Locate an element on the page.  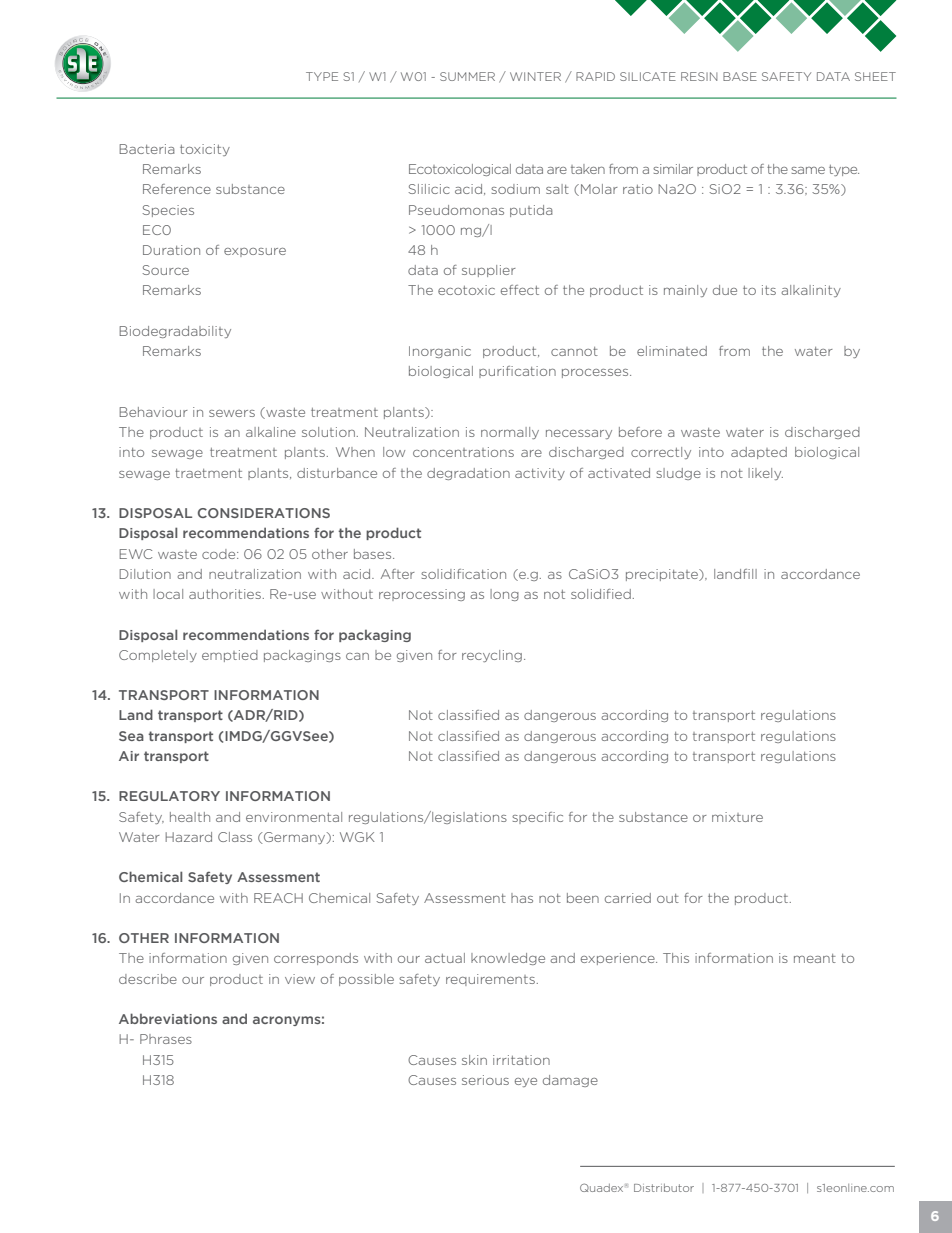
eye is located at coordinates (526, 1082).
